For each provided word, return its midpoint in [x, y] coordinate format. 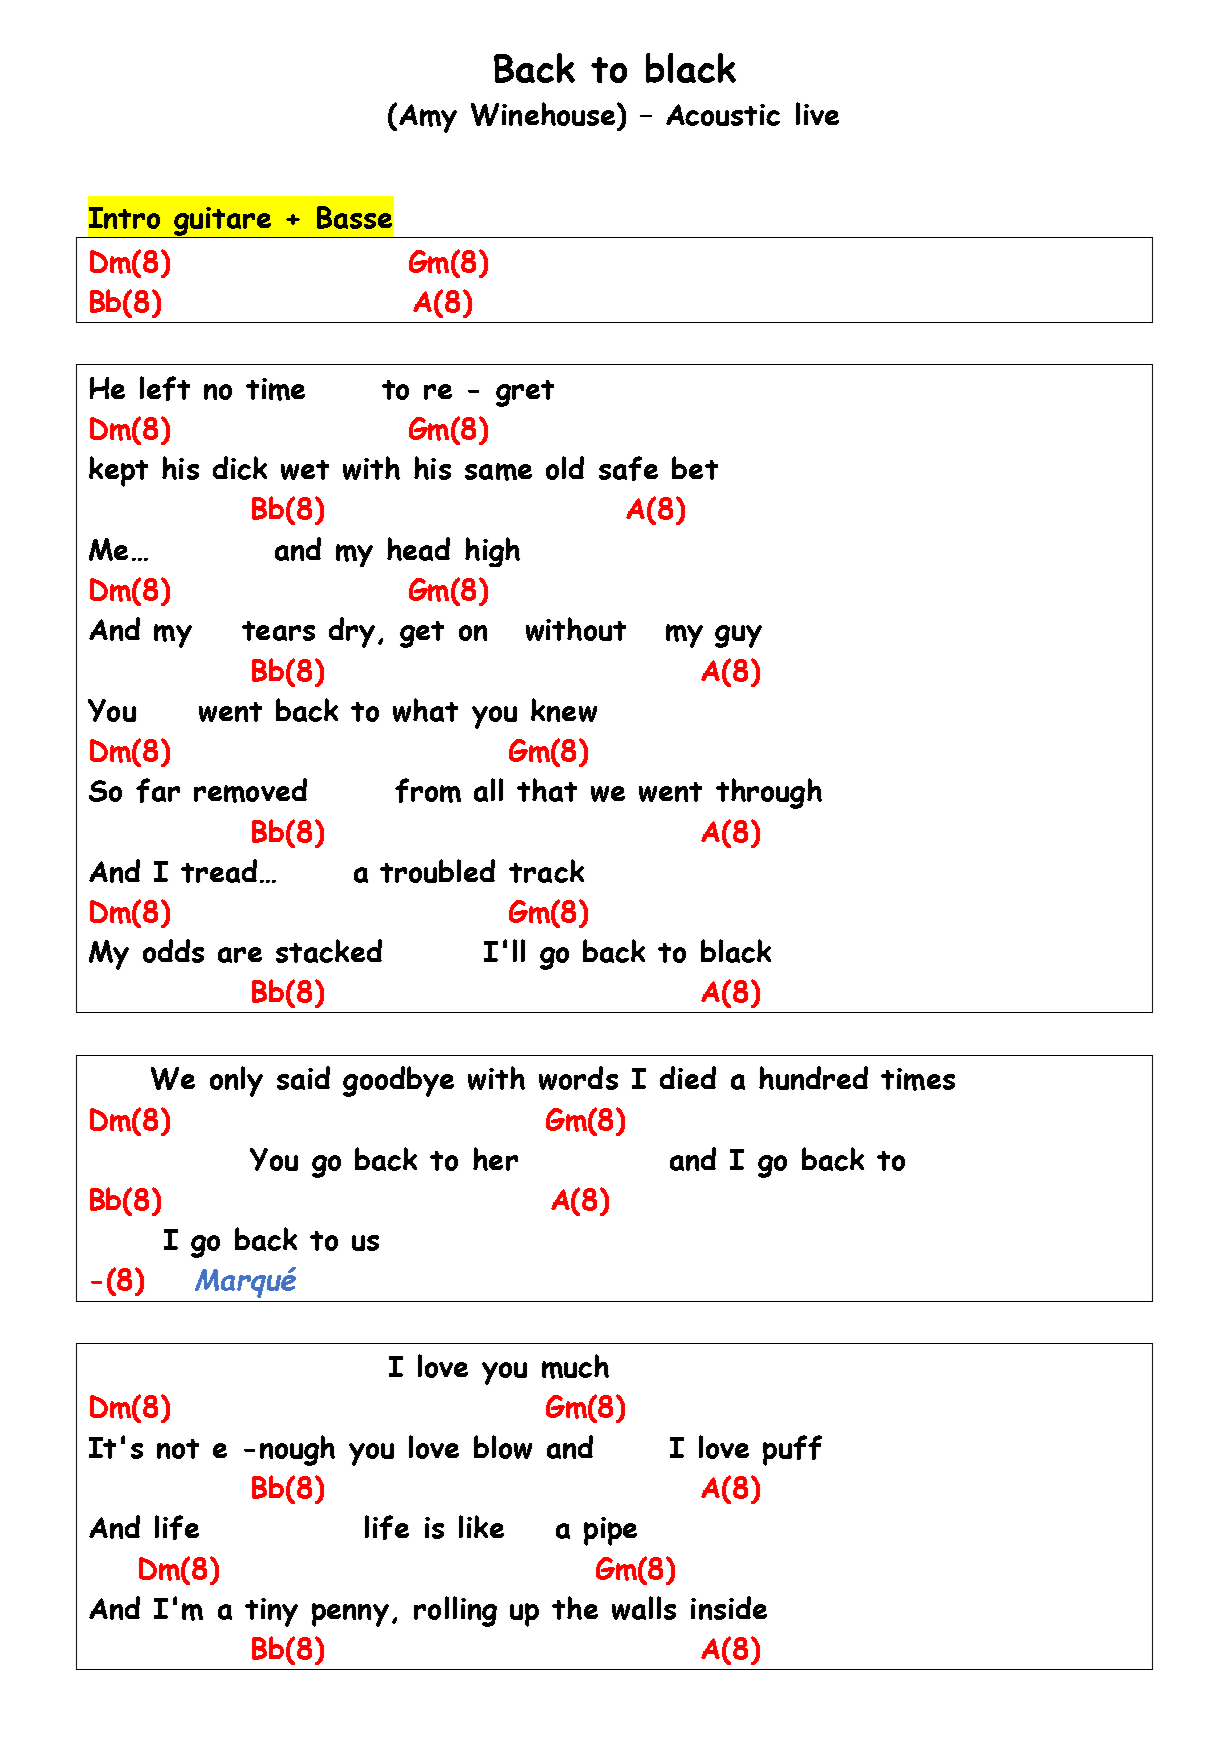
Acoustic [723, 115]
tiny [271, 1612]
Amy [428, 118]
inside [729, 1608]
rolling [455, 1611]
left [165, 388]
